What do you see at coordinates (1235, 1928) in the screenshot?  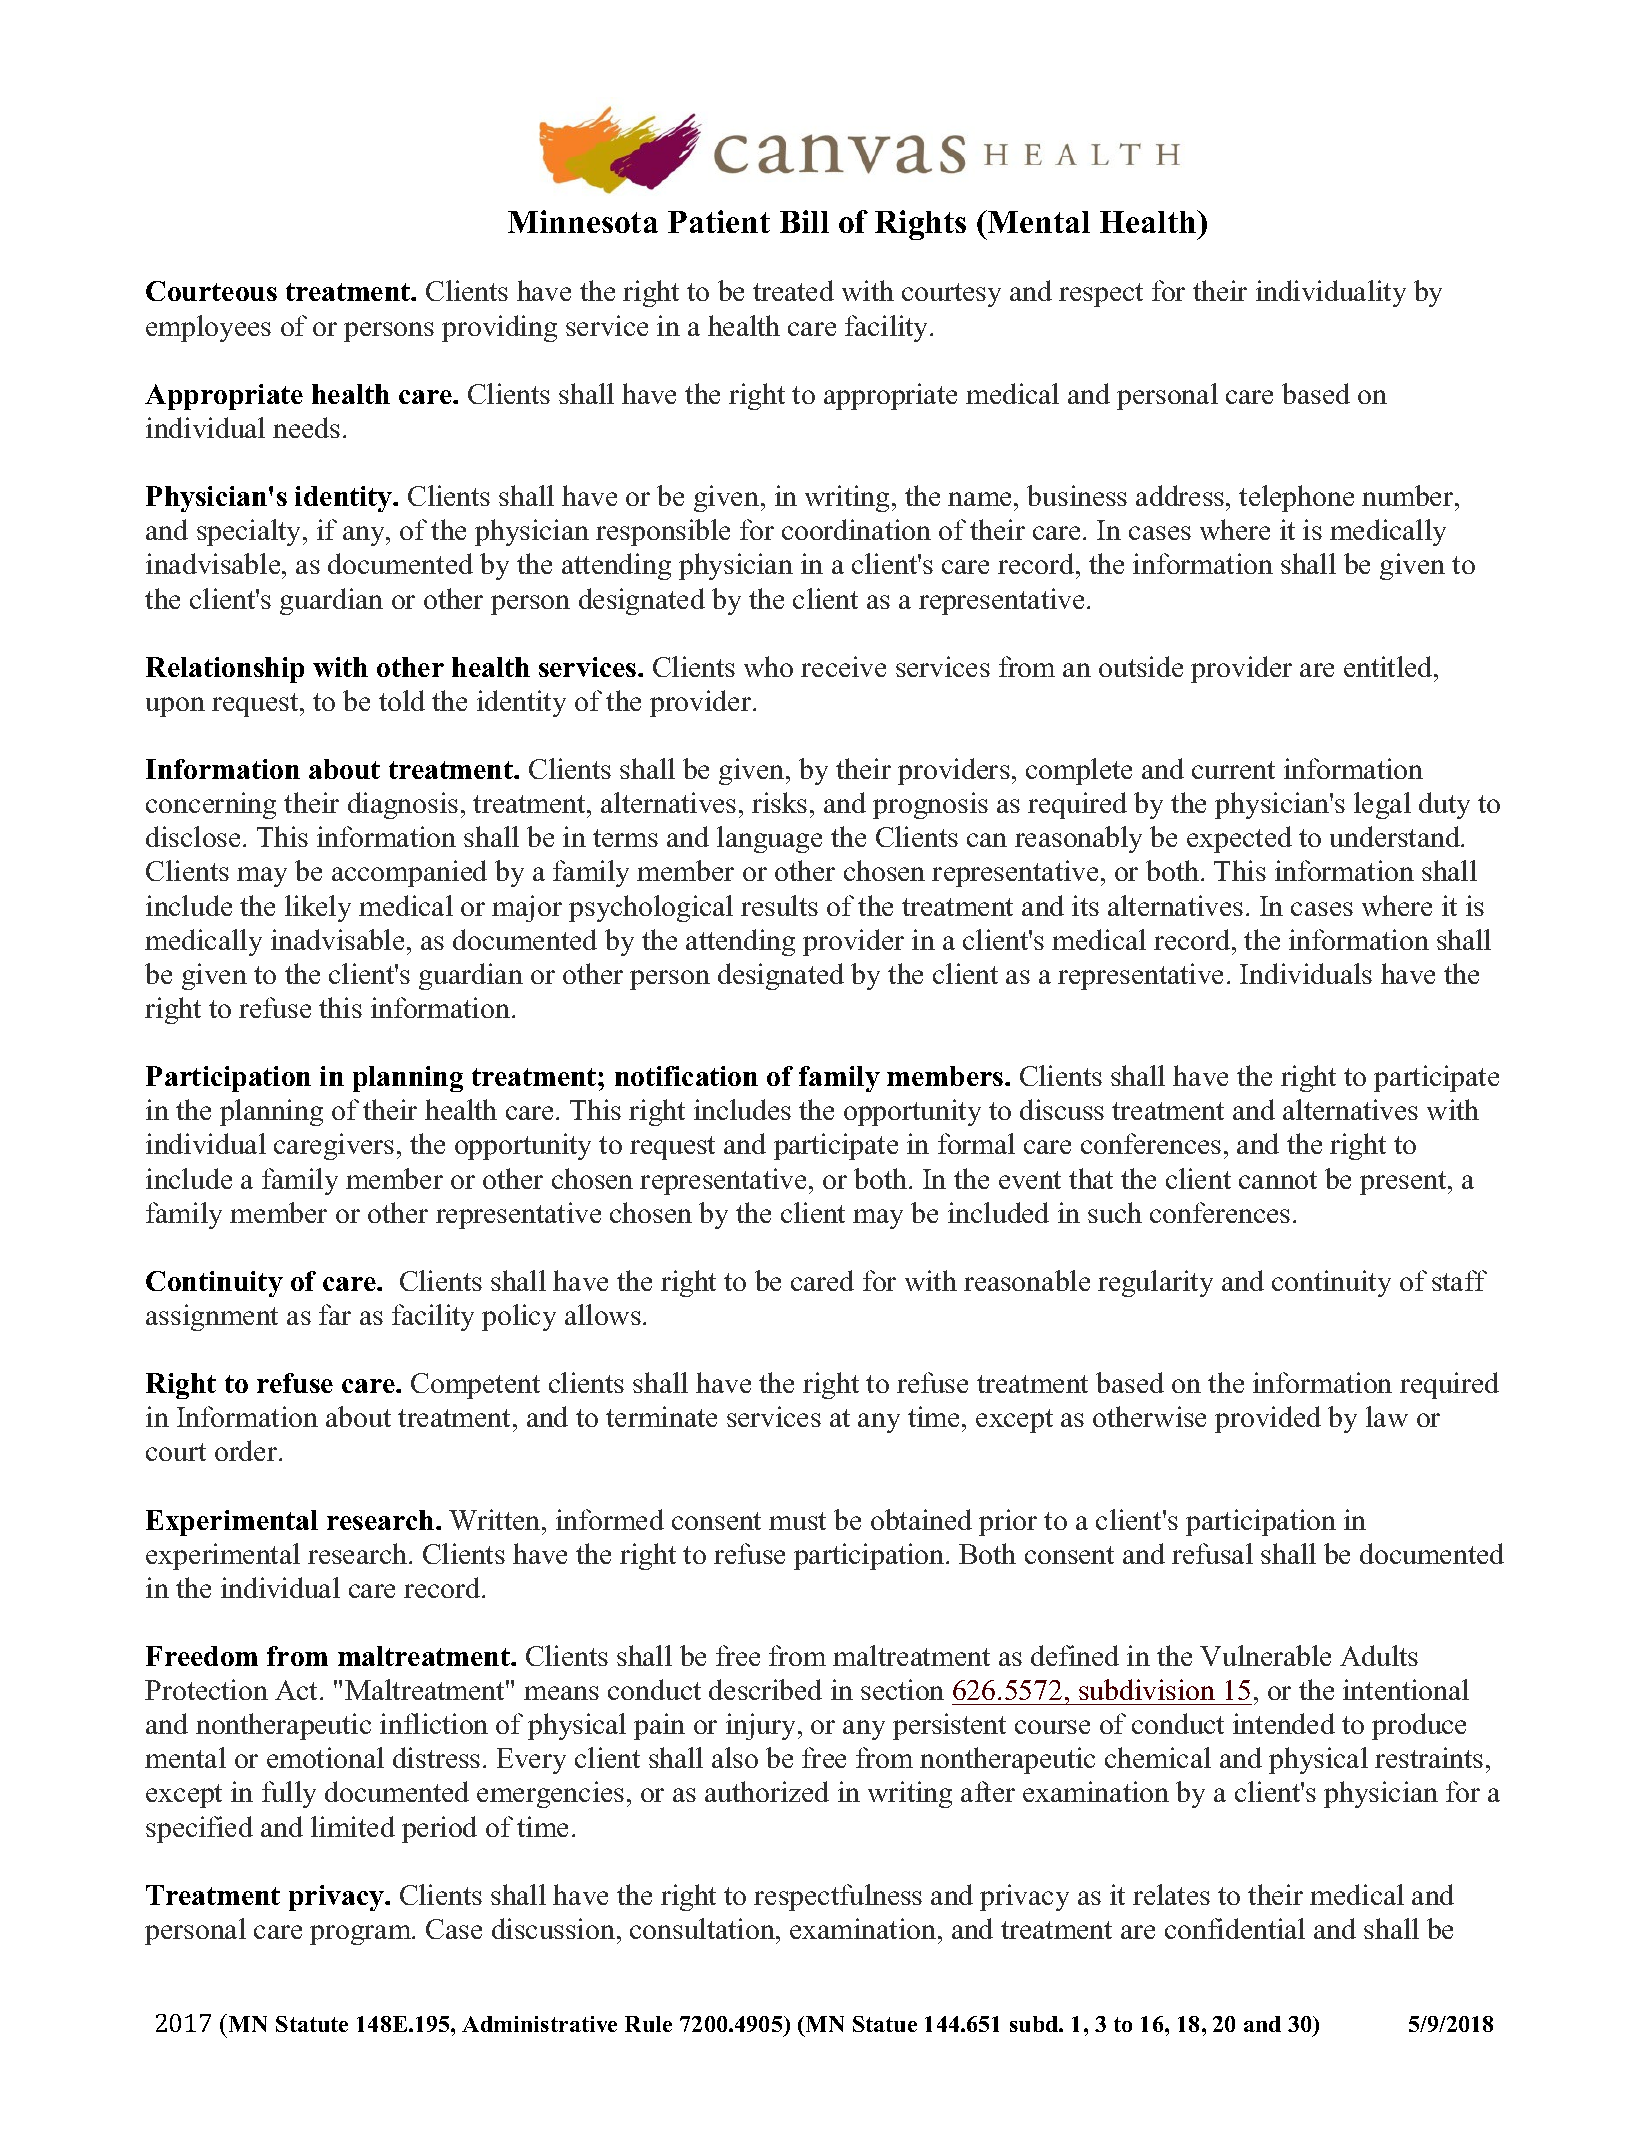 I see `confidential` at bounding box center [1235, 1928].
